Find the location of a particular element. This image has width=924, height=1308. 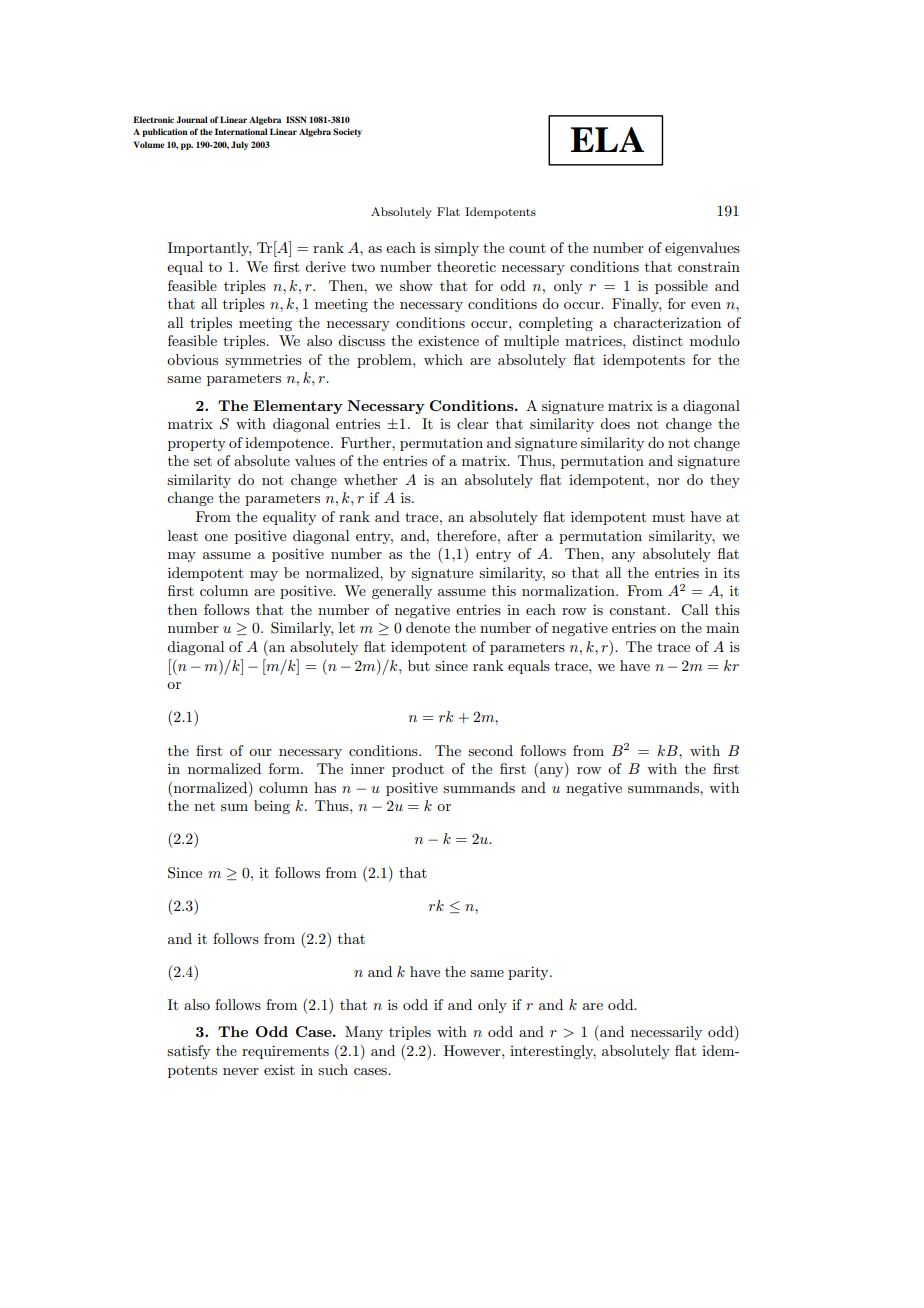

generally is located at coordinates (402, 592).
